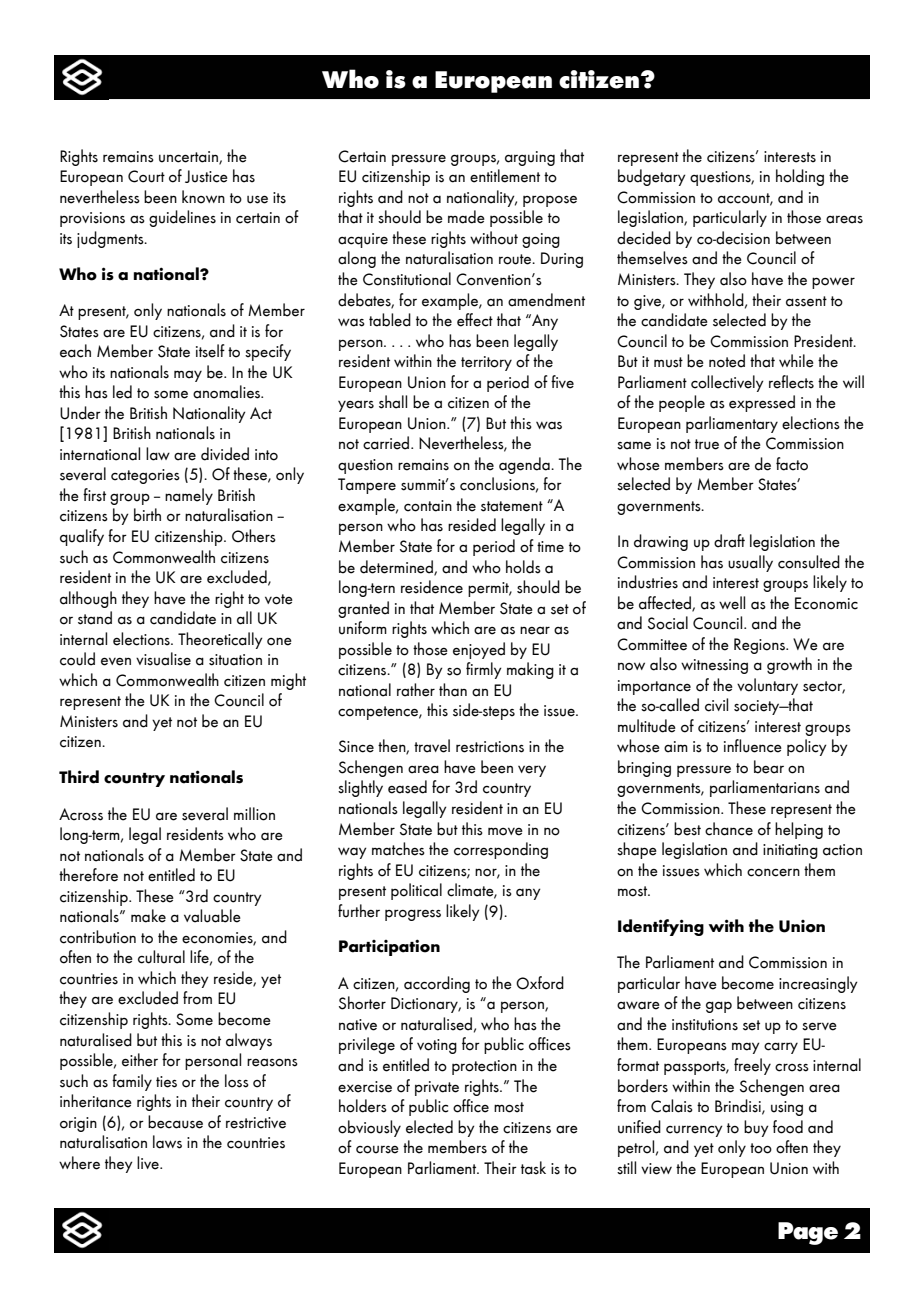 Image resolution: width=924 pixels, height=1308 pixels. Describe the element at coordinates (466, 217) in the image. I see `made` at that location.
